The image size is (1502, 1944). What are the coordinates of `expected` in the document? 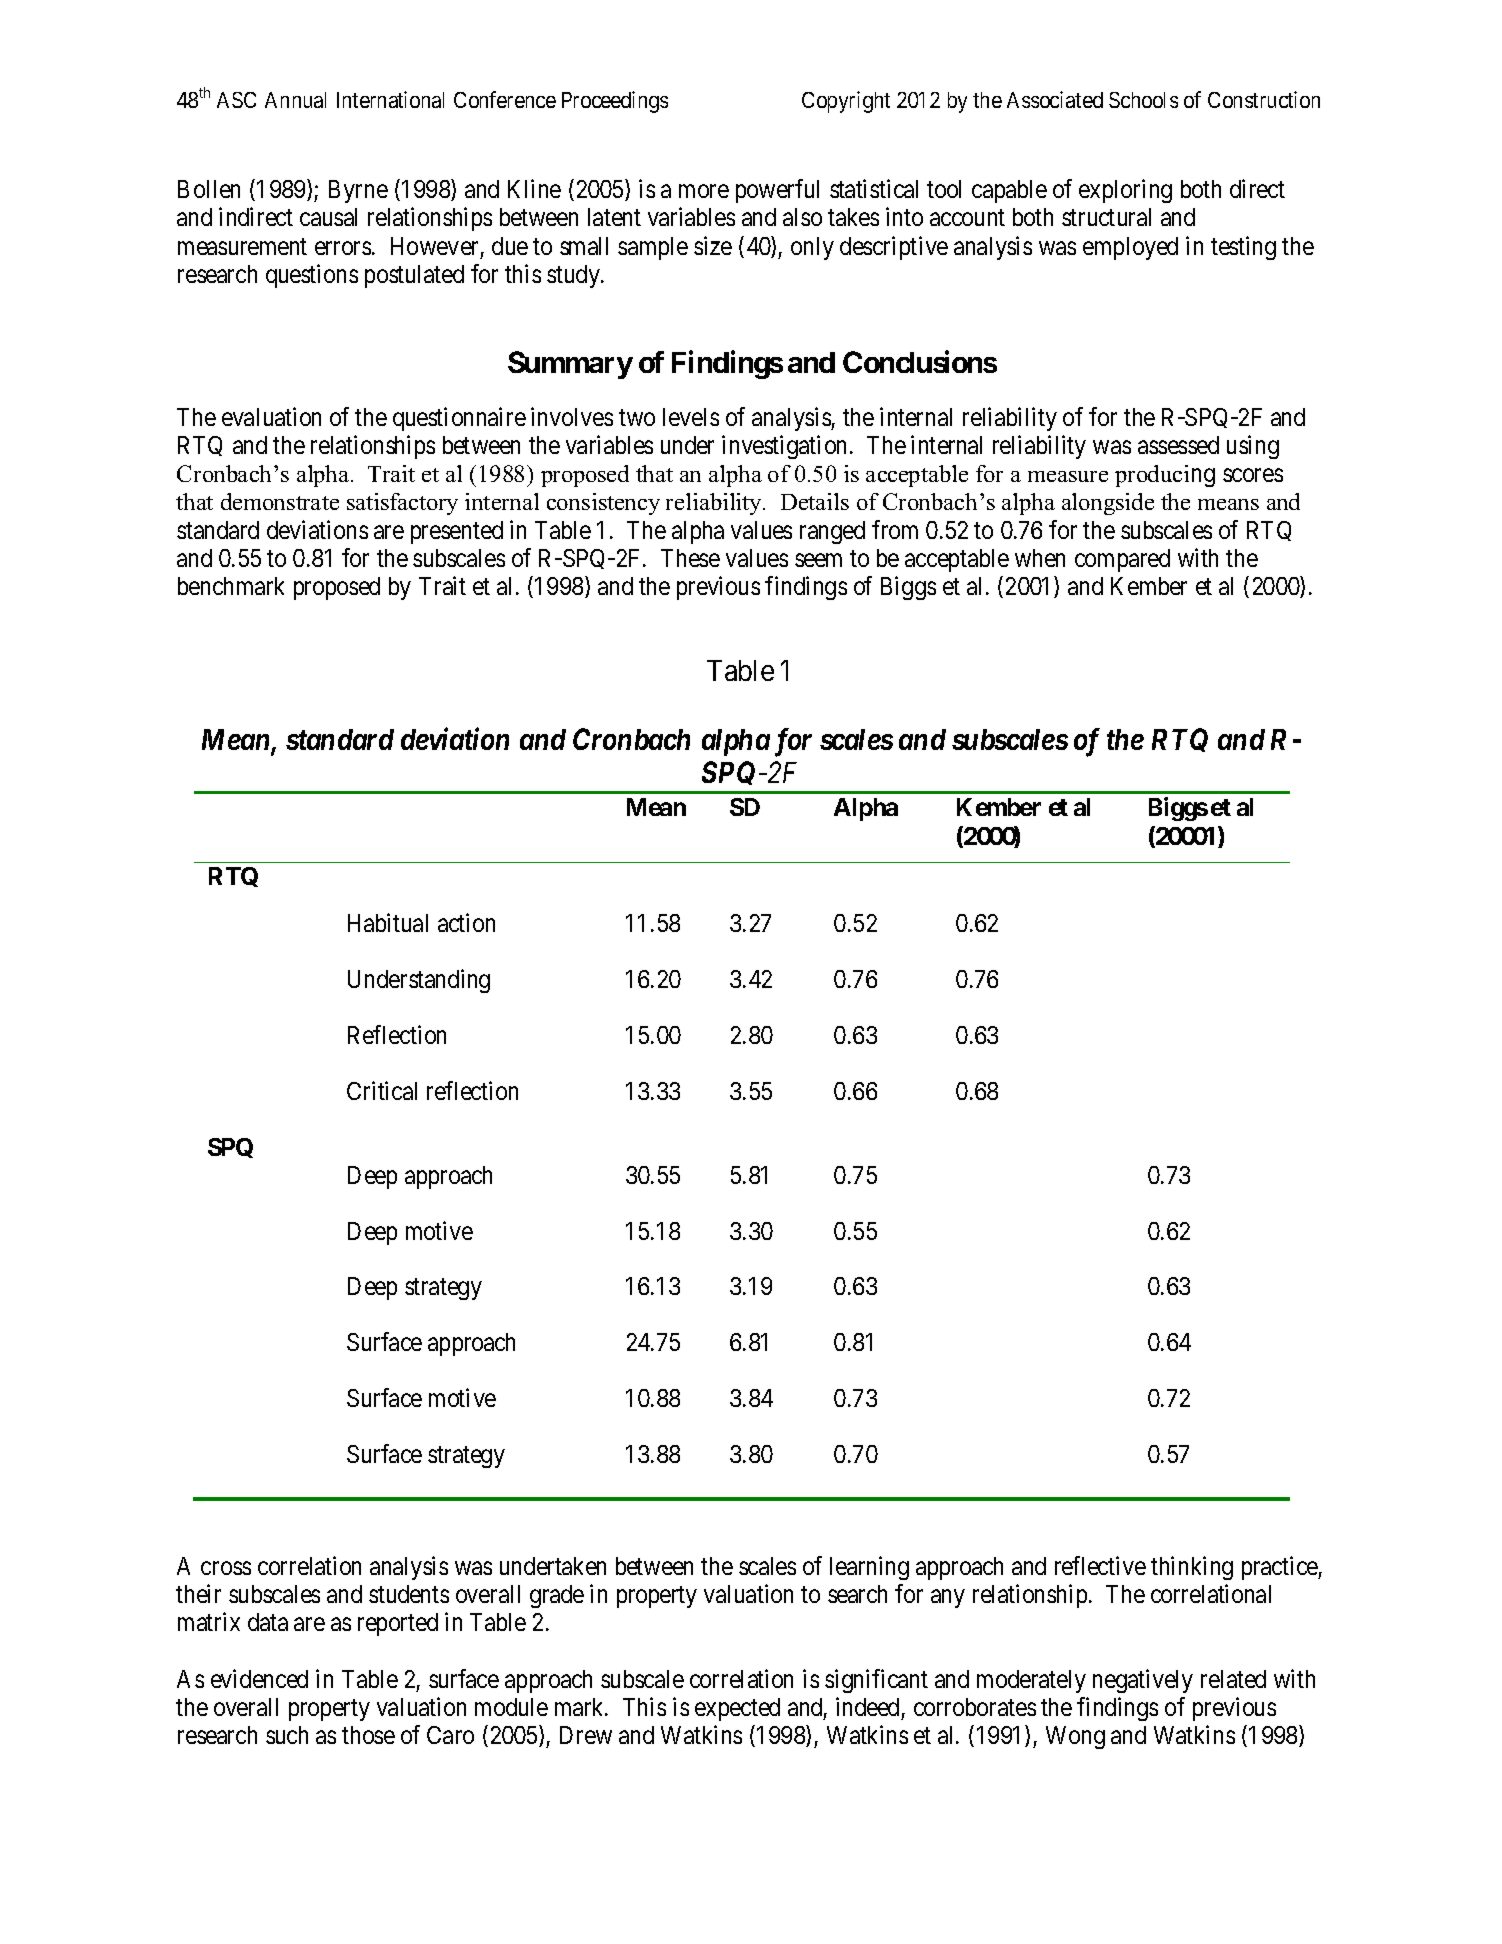 It's located at (737, 1709).
